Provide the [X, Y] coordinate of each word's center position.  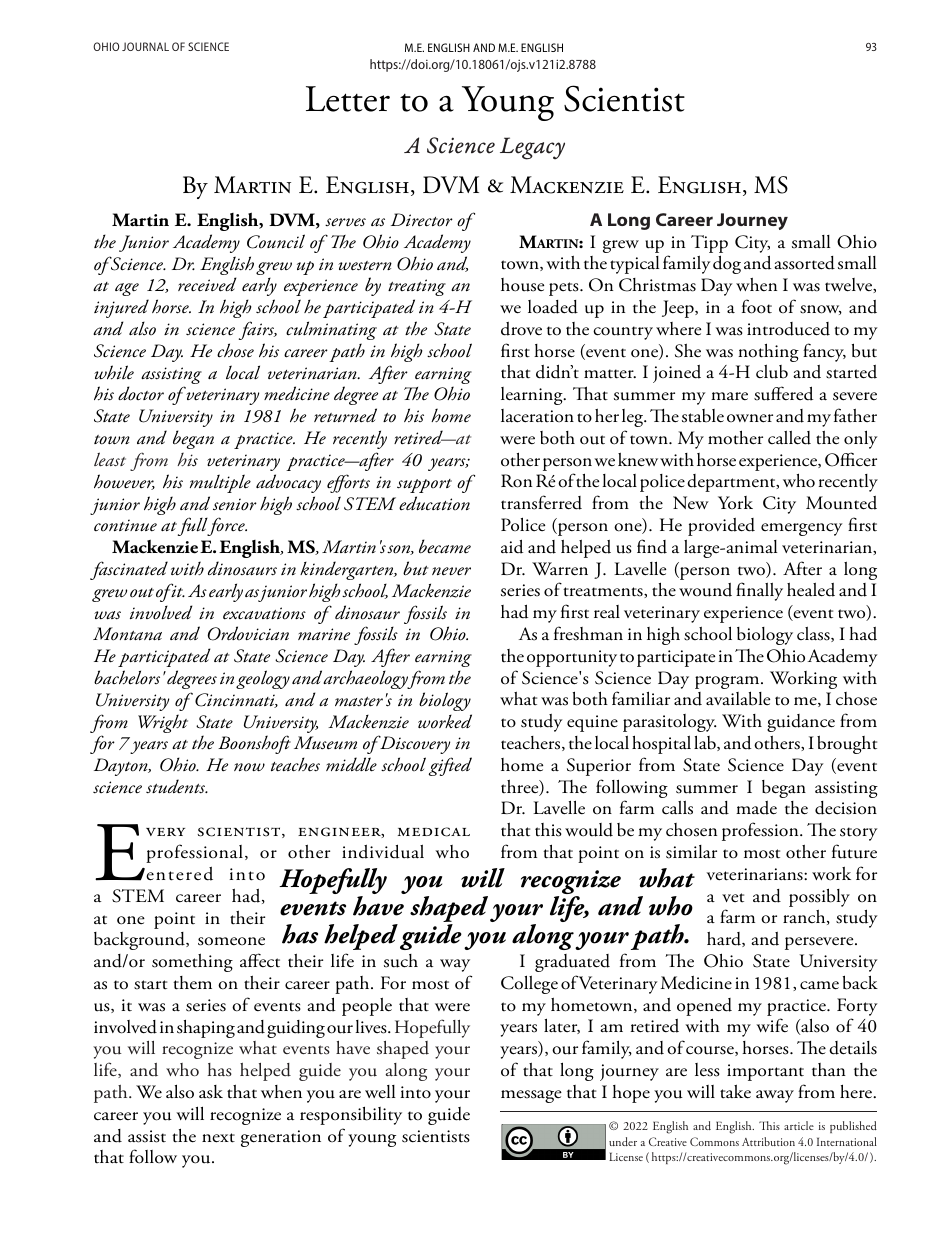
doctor [141, 393]
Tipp [709, 244]
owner [750, 418]
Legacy [532, 148]
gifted [450, 766]
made [756, 808]
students [176, 786]
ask [211, 1092]
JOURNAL [145, 46]
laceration [537, 416]
